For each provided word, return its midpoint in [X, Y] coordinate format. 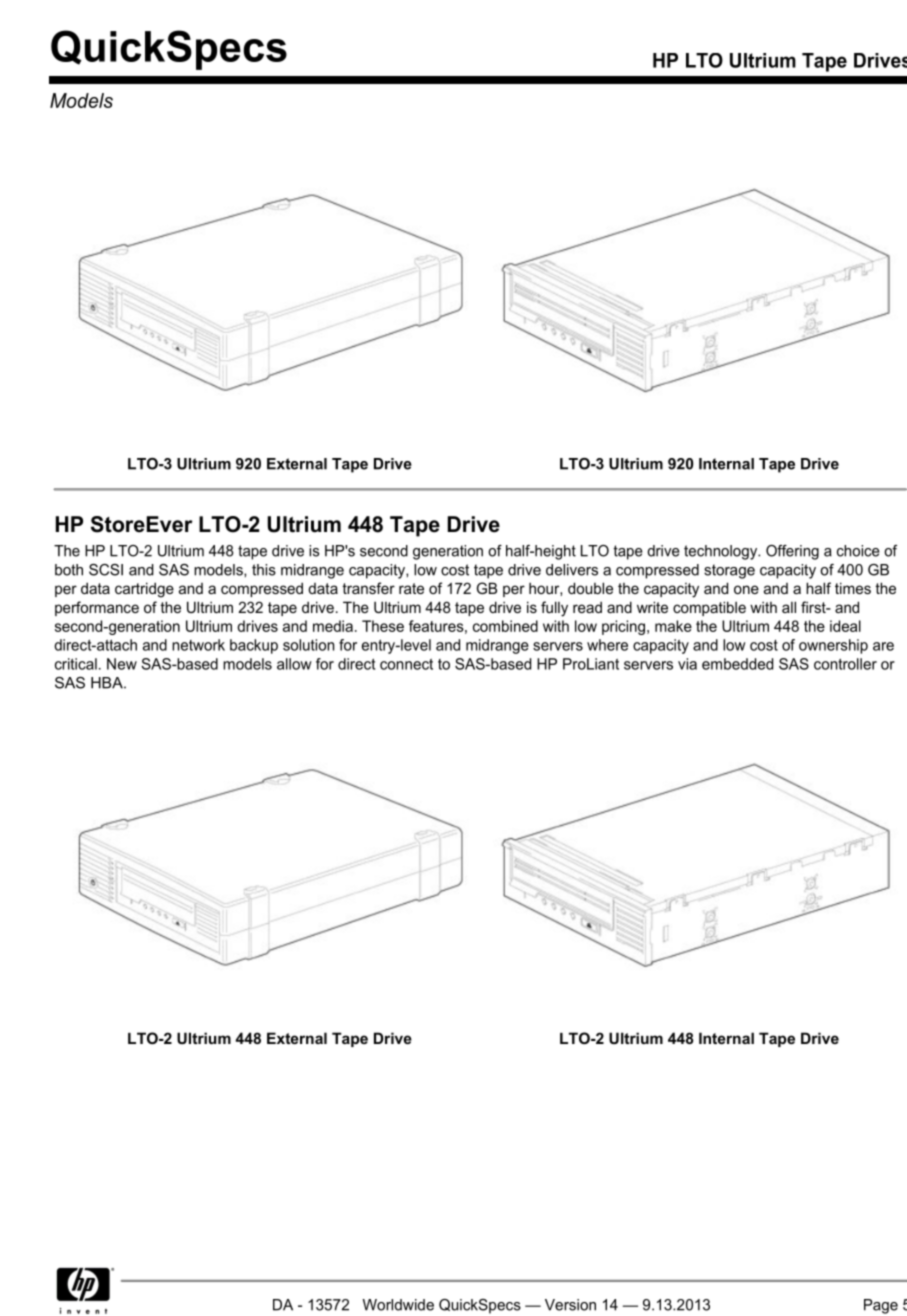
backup [254, 646]
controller [845, 664]
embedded [737, 664]
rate [411, 588]
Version [570, 1305]
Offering [792, 552]
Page [881, 1306]
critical [76, 664]
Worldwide [398, 1305]
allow [294, 664]
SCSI [106, 570]
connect [406, 664]
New [122, 664]
